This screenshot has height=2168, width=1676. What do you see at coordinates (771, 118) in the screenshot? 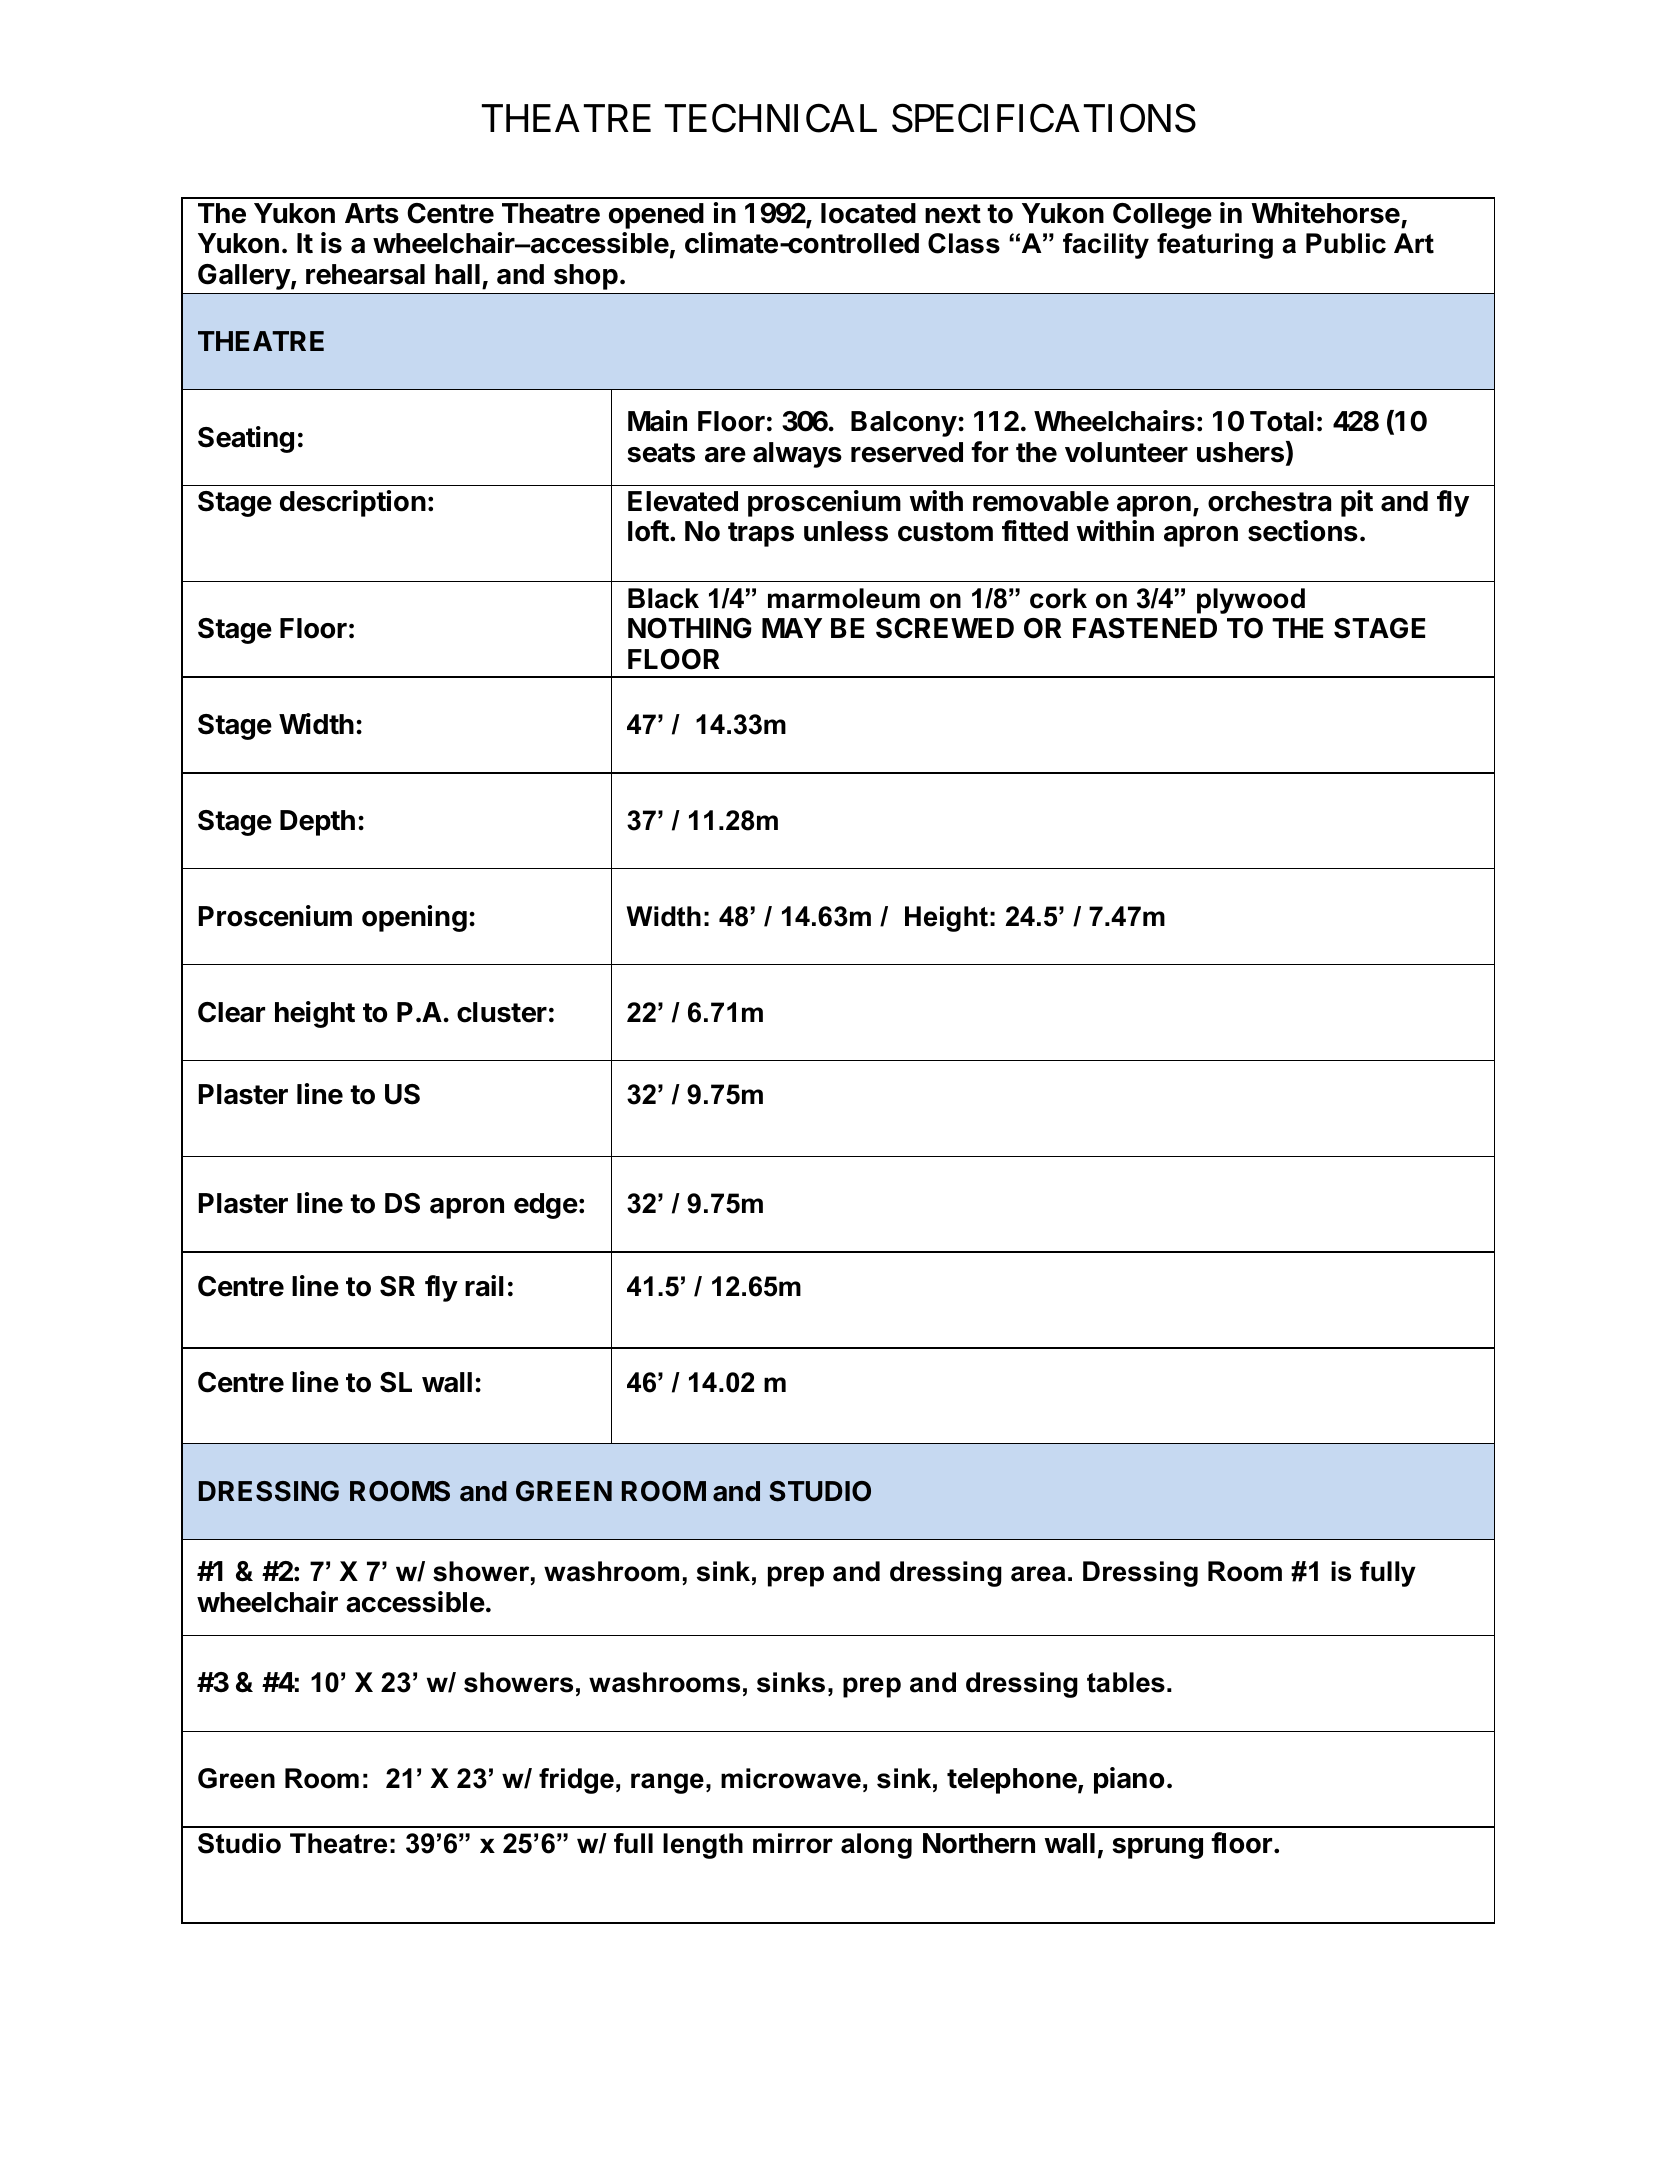
I see `TECHNICAL` at bounding box center [771, 118].
